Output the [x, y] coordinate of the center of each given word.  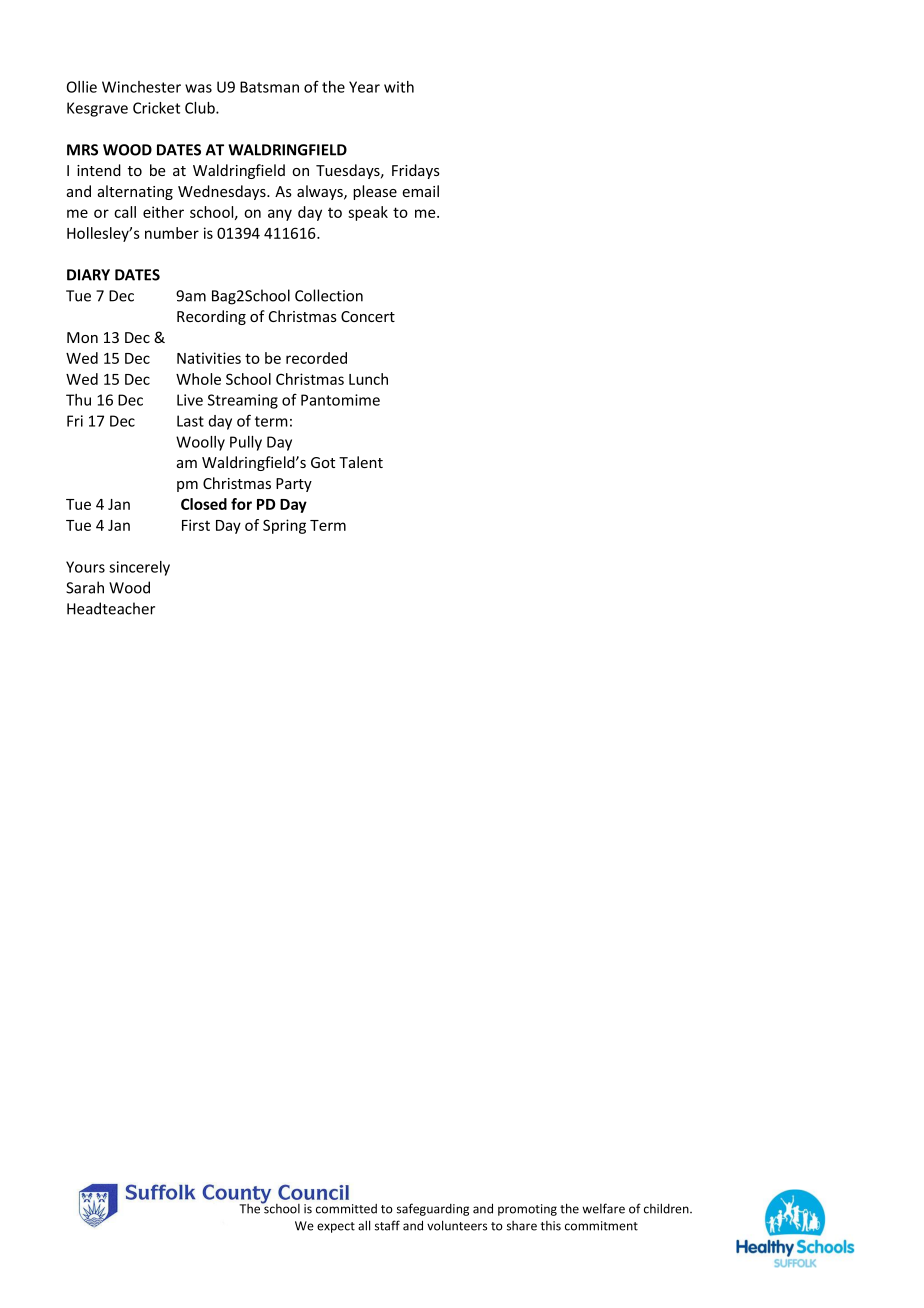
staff [387, 1225]
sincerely [139, 568]
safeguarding [433, 1209]
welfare [603, 1208]
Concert [368, 316]
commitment [601, 1226]
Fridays [416, 171]
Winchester [141, 87]
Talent [361, 462]
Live [190, 400]
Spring [284, 526]
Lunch [368, 379]
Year [364, 87]
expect [336, 1227]
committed [346, 1209]
